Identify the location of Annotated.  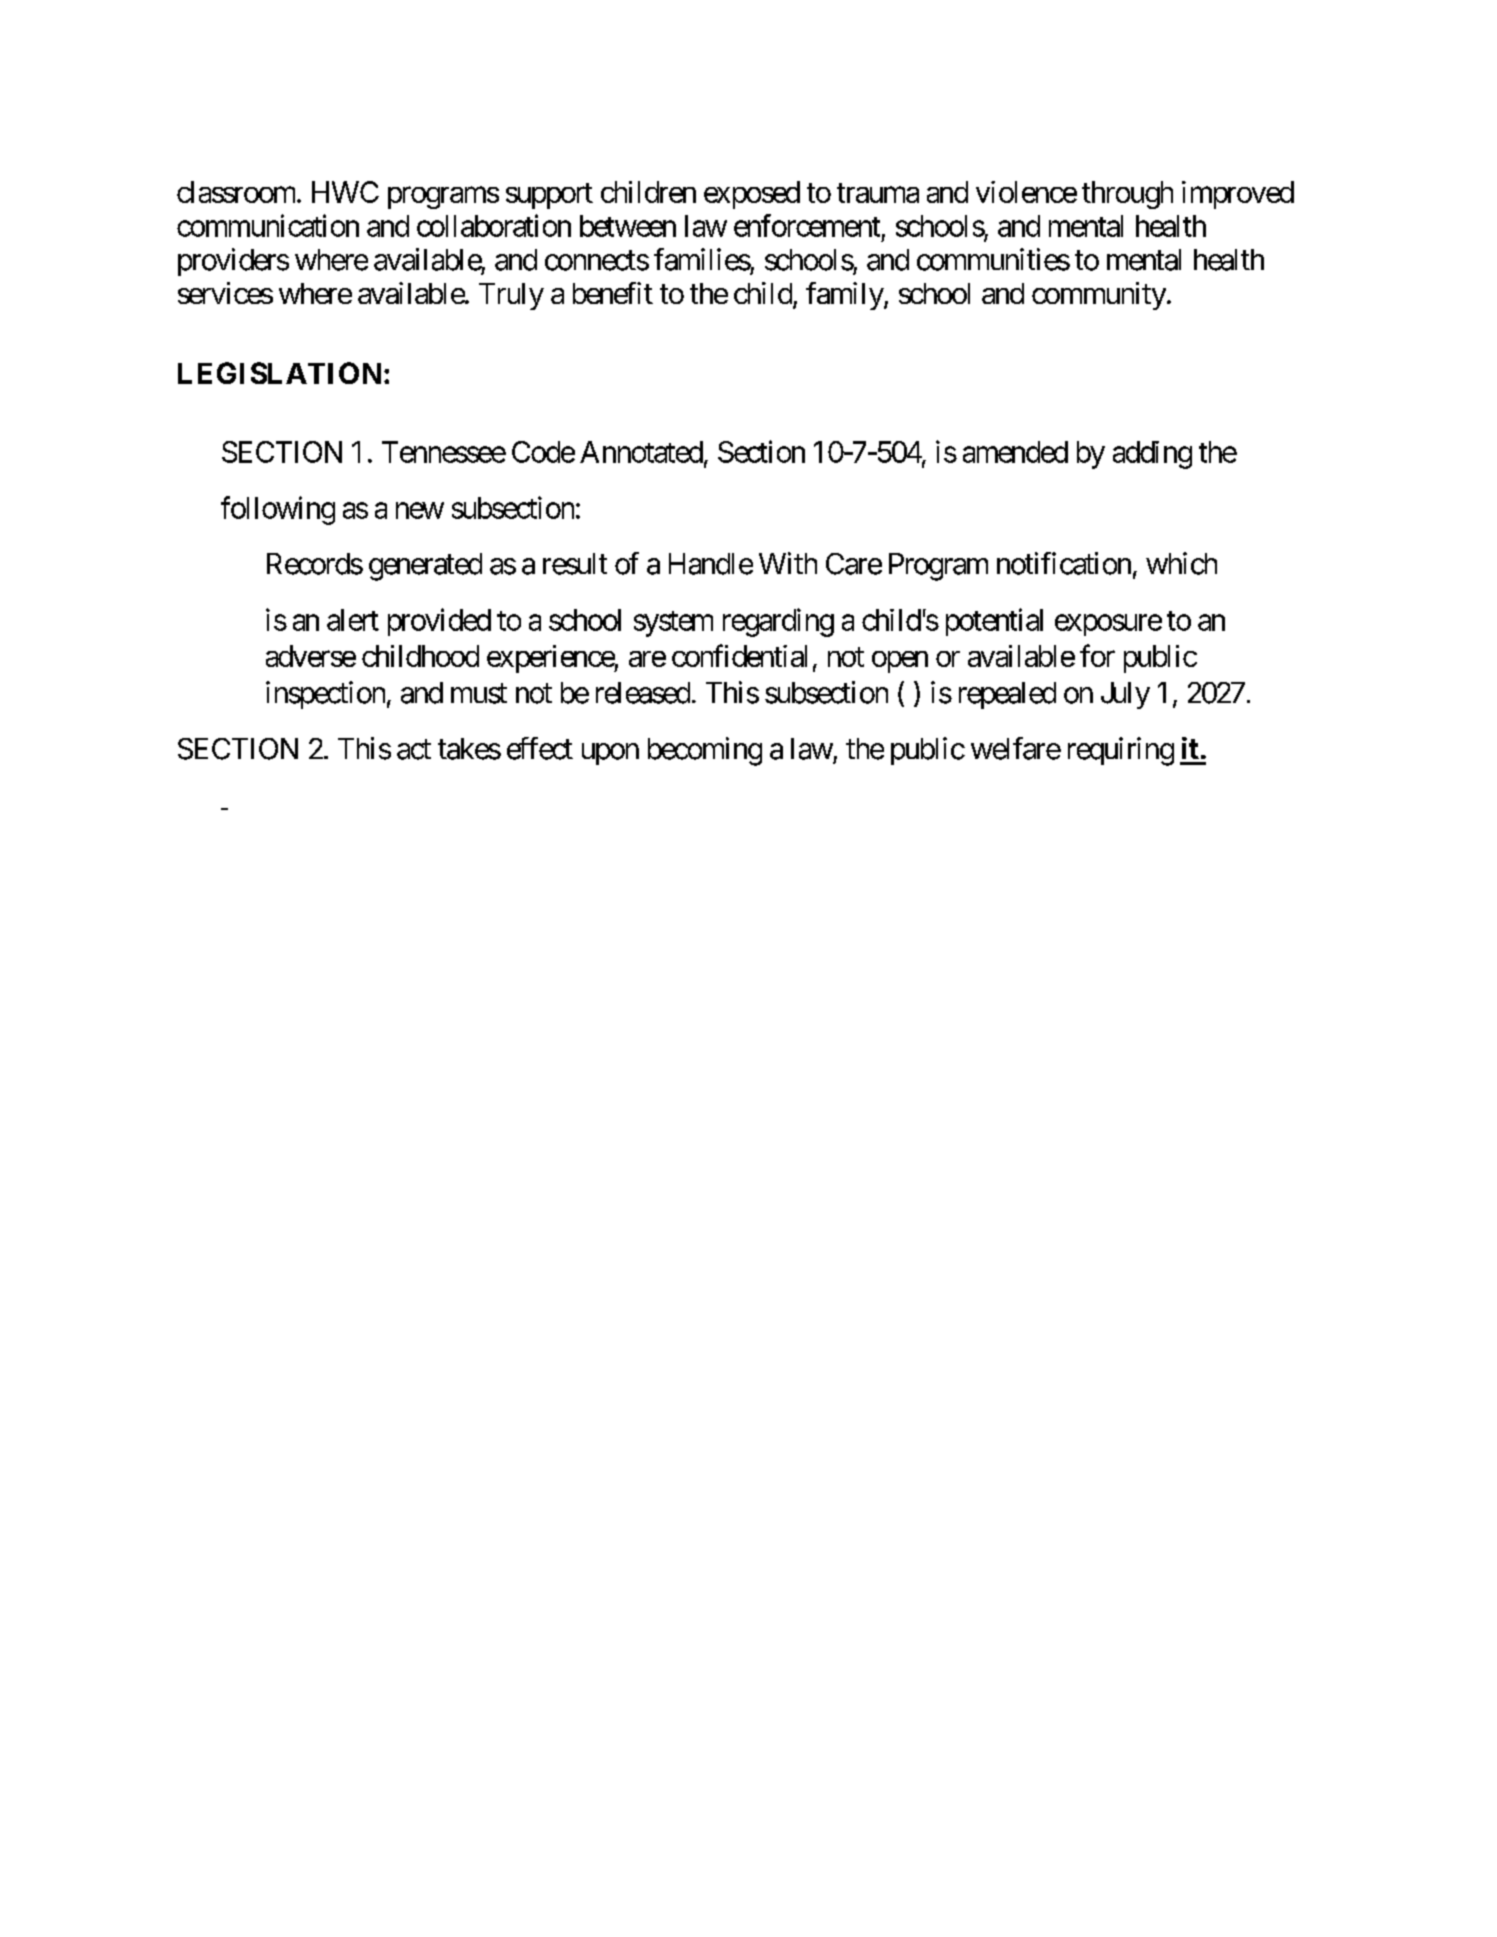
(641, 452).
